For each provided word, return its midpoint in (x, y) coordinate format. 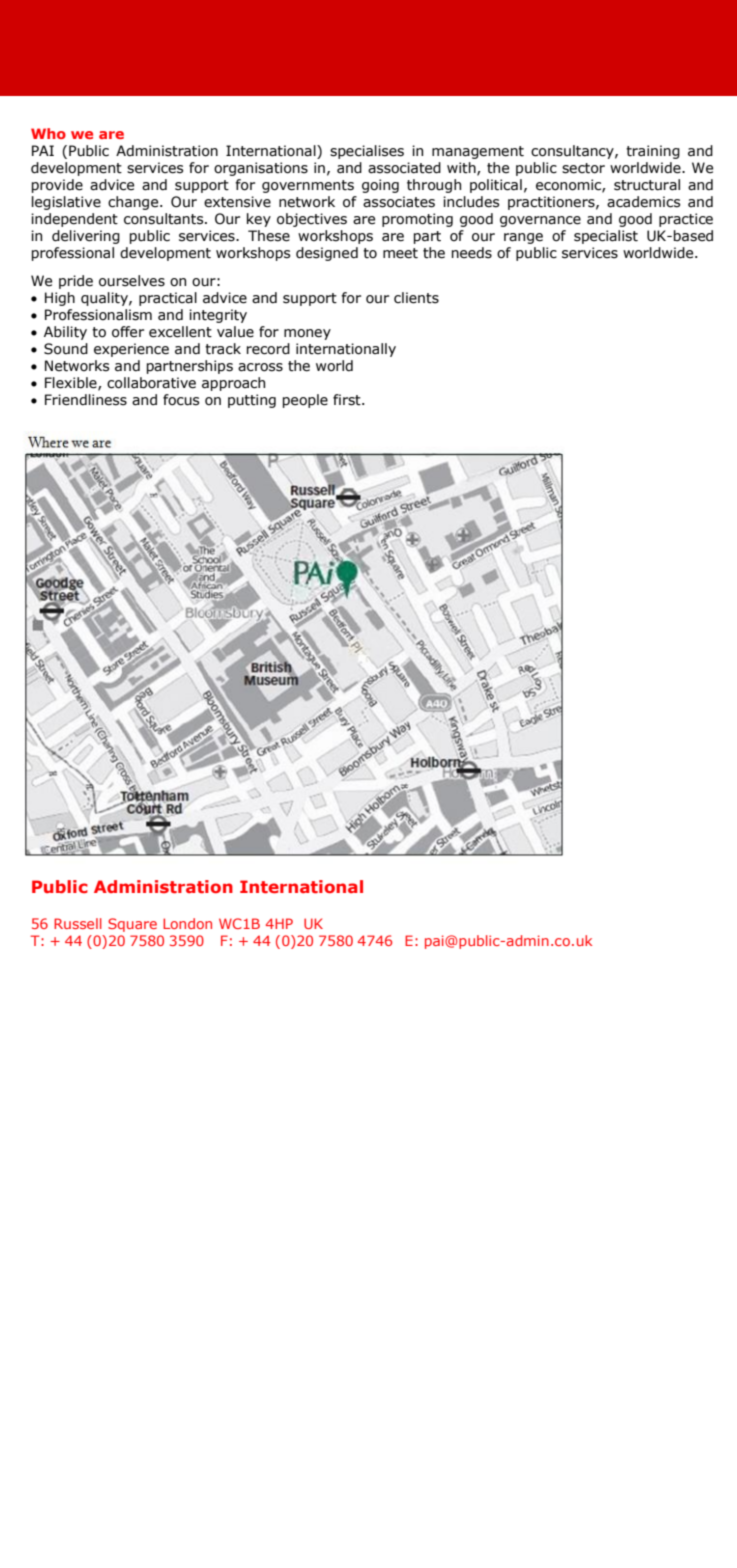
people (305, 401)
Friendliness (86, 400)
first (348, 400)
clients (416, 298)
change (134, 203)
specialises (367, 152)
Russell (78, 923)
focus (181, 400)
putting (252, 401)
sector (583, 168)
